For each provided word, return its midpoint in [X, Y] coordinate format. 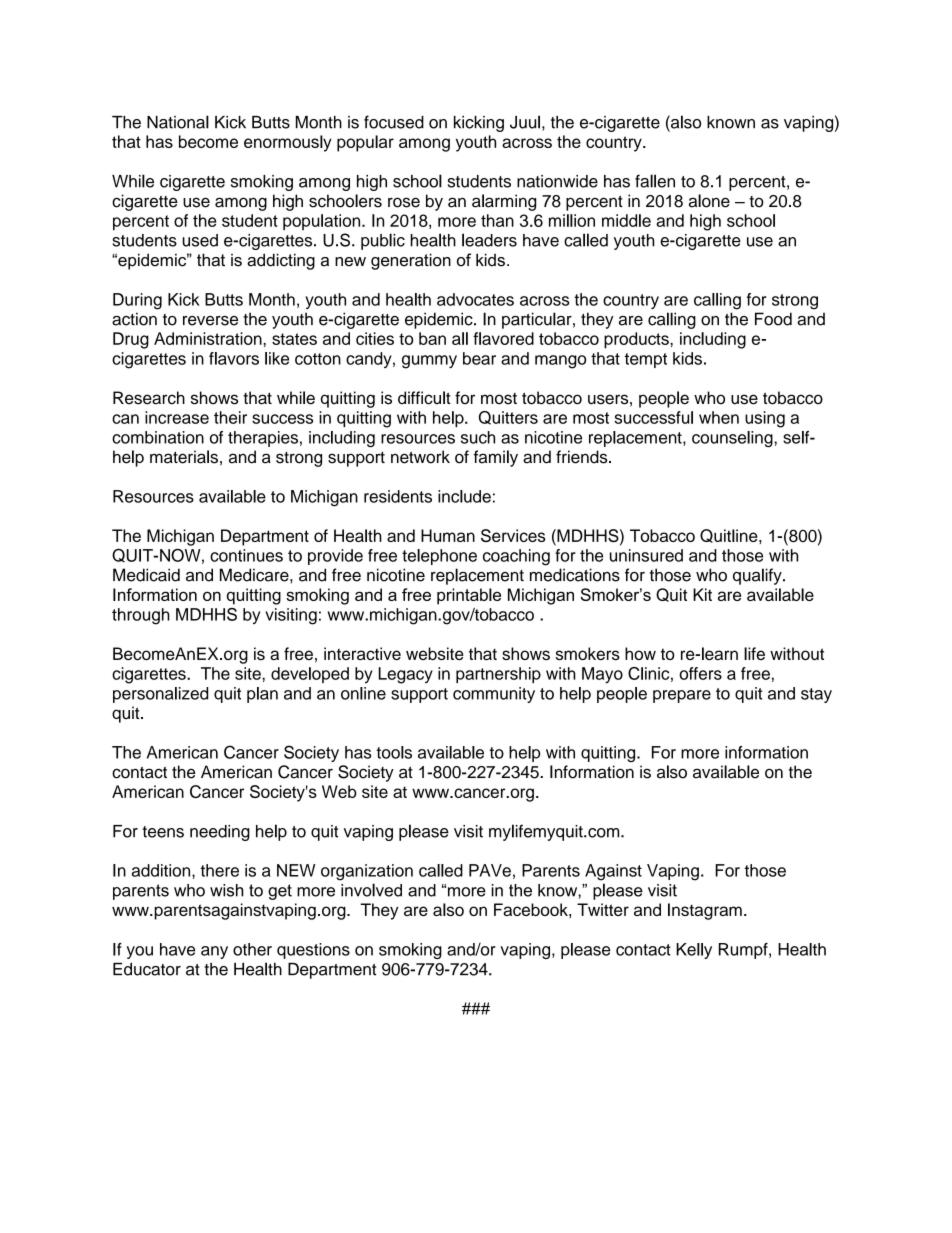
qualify [758, 576]
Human [448, 535]
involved [371, 890]
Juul [525, 122]
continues [246, 555]
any [214, 952]
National [178, 122]
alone [709, 201]
